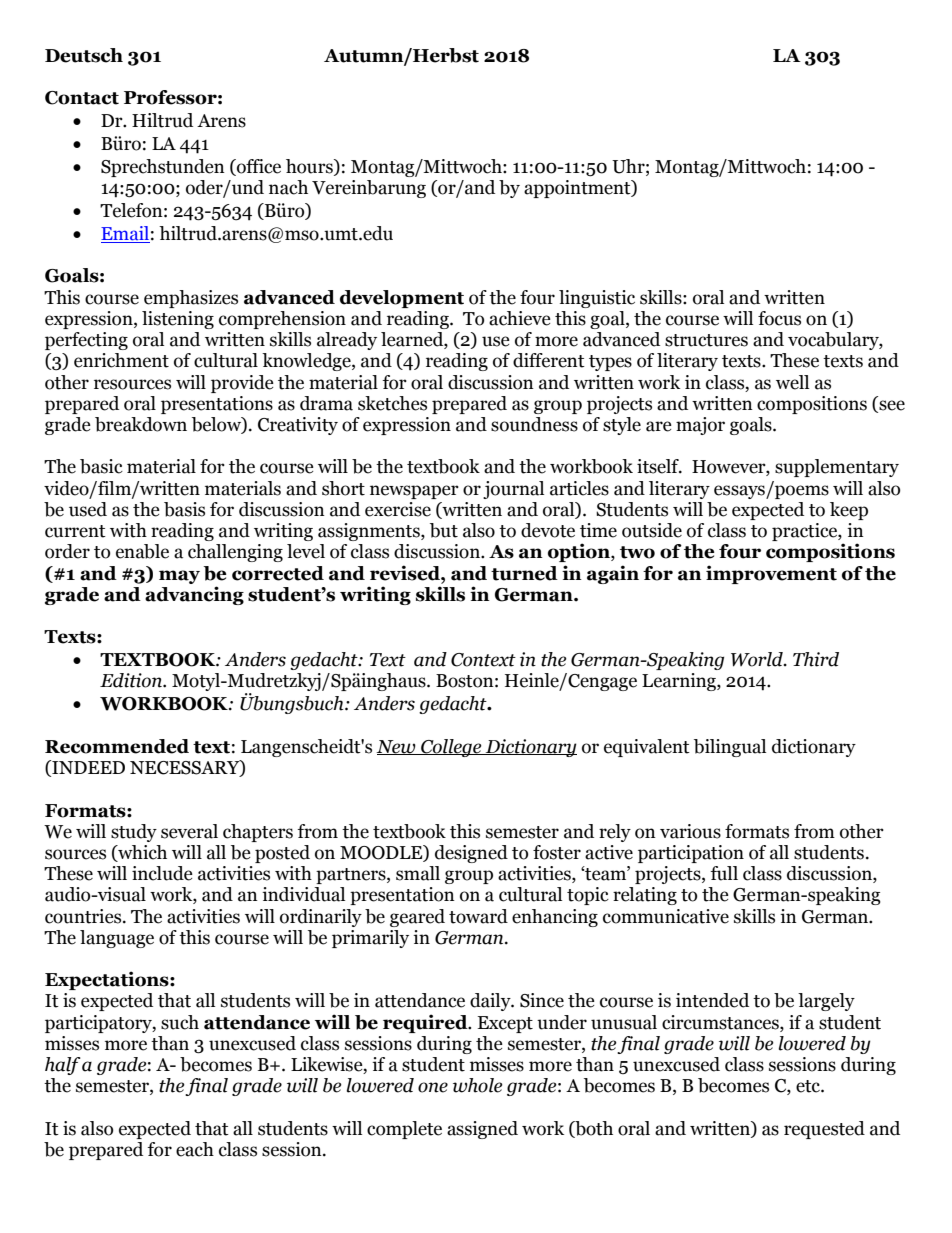 The image size is (952, 1233). Describe the element at coordinates (779, 318) in the document. I see `focus` at that location.
